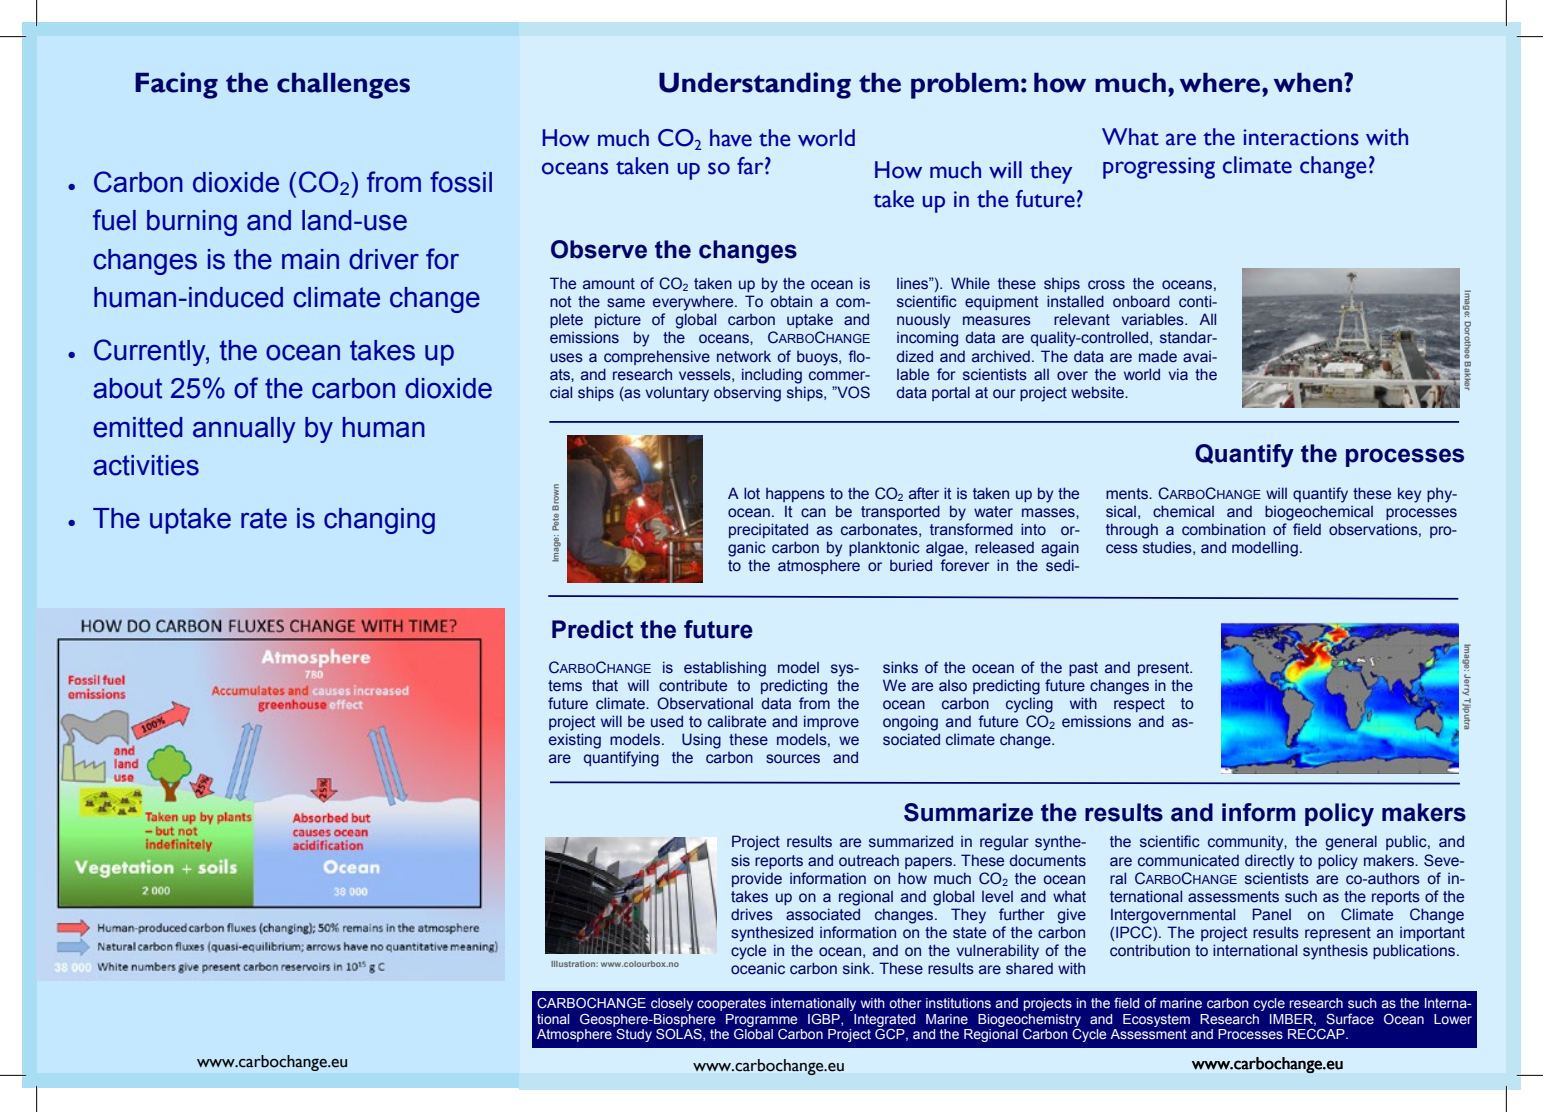 The width and height of the image is (1543, 1112). Describe the element at coordinates (762, 1020) in the image. I see `Programme` at that location.
